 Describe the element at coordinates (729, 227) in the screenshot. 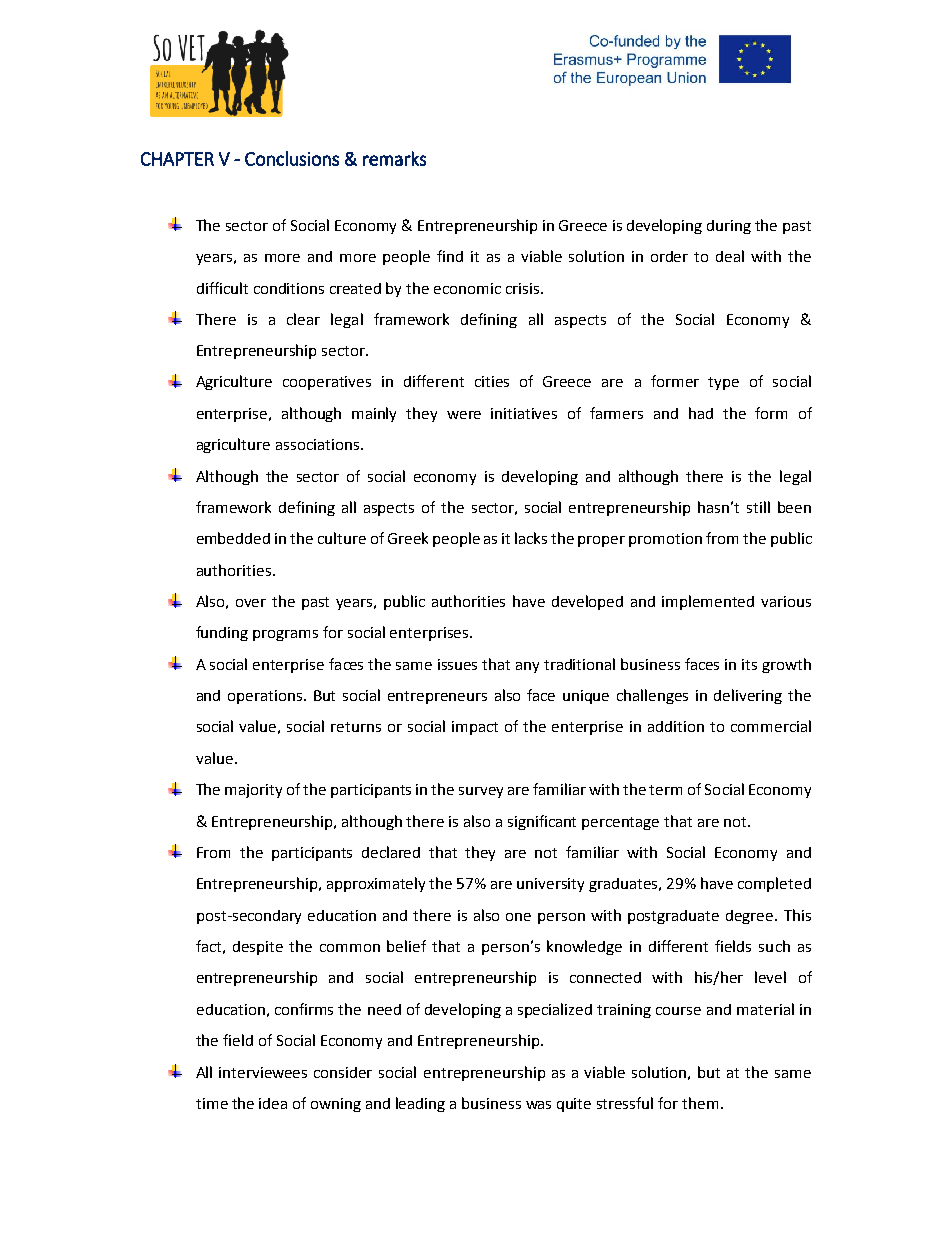

I see `during` at that location.
